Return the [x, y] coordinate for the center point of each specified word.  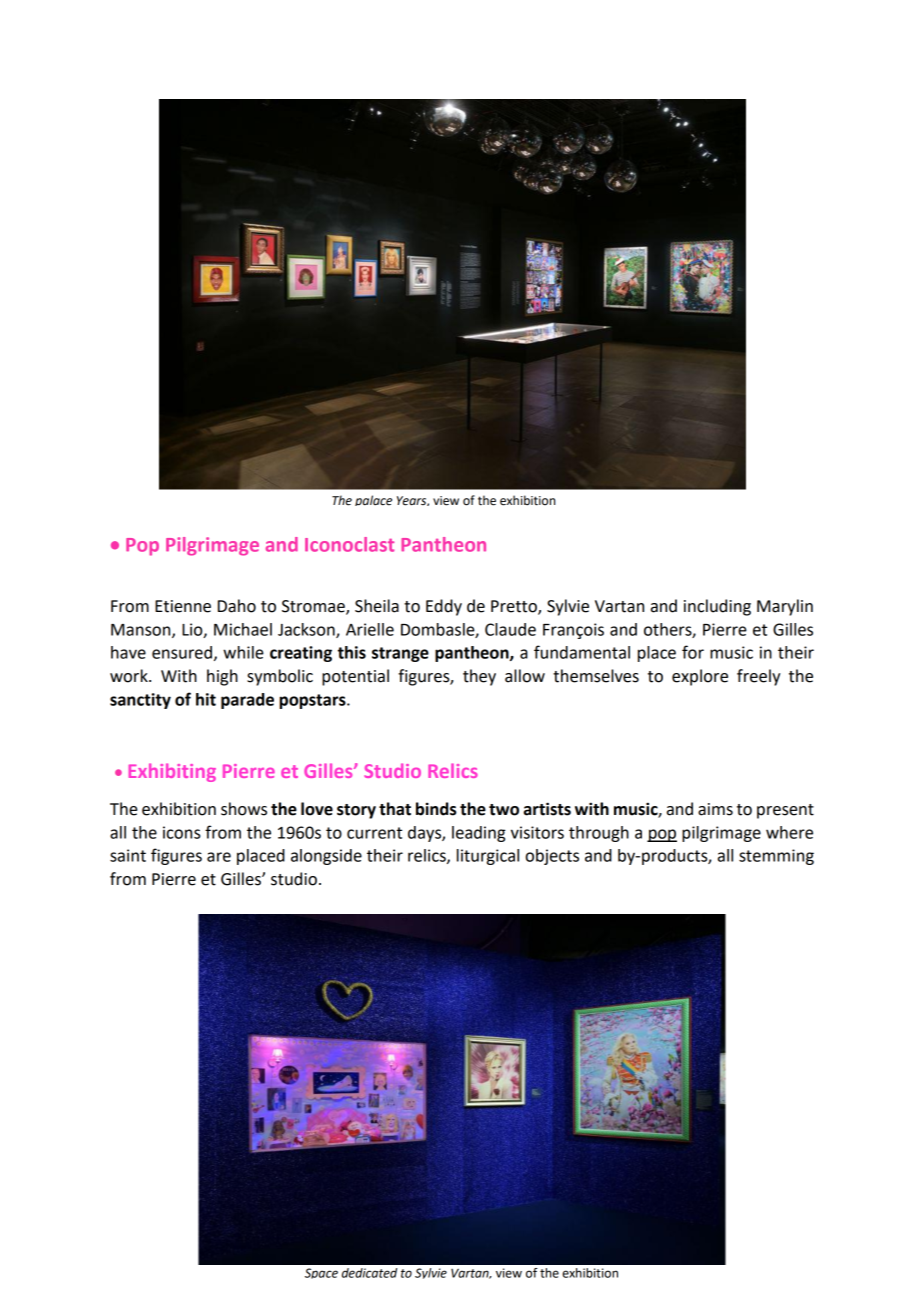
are [219, 857]
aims [715, 809]
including [717, 607]
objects [552, 857]
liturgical [488, 857]
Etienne [183, 606]
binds [436, 809]
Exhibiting [172, 772]
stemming [776, 857]
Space [321, 1273]
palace [373, 500]
